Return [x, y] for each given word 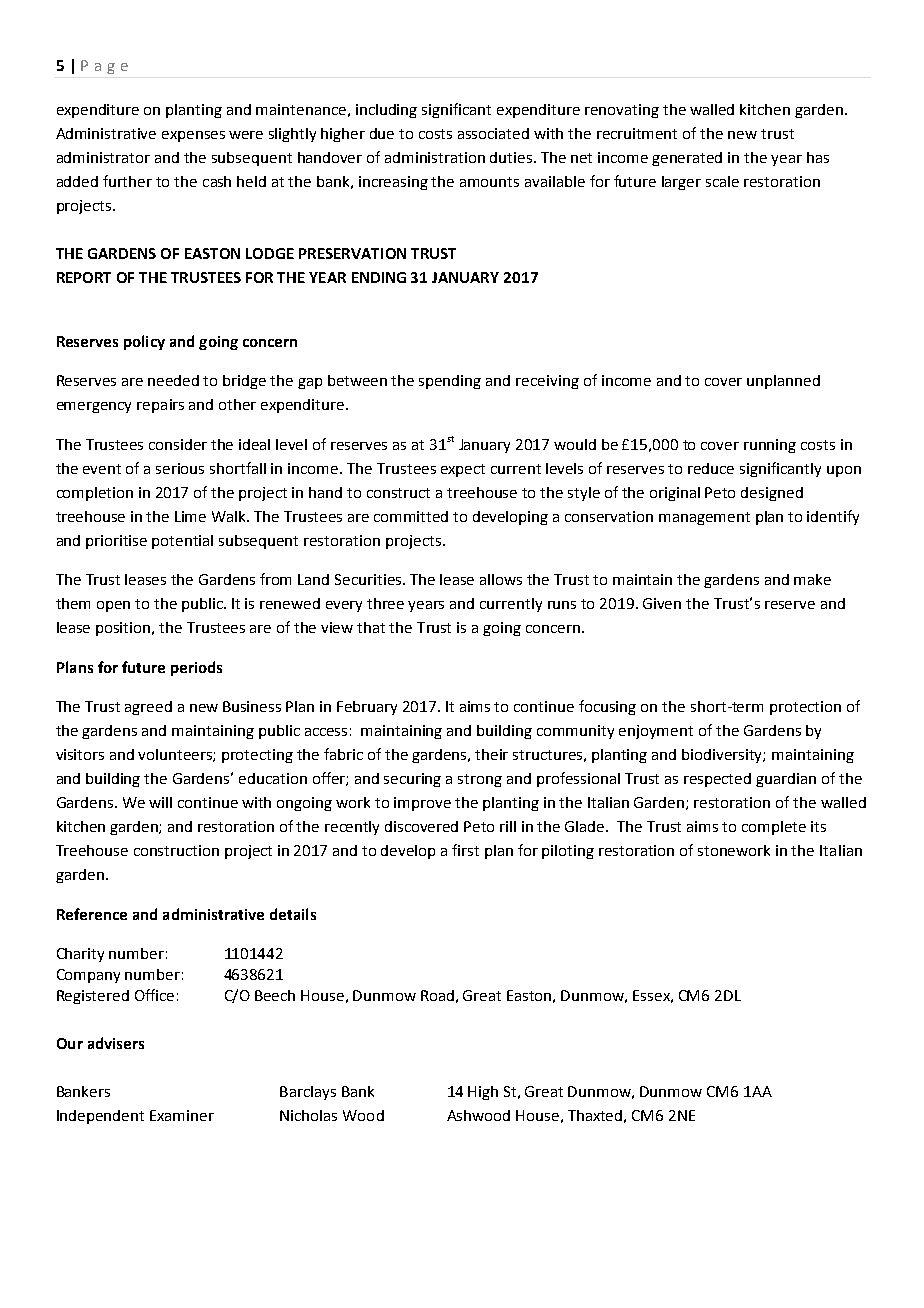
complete [774, 828]
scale [722, 181]
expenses [193, 136]
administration [435, 157]
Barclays [308, 1093]
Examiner [182, 1115]
